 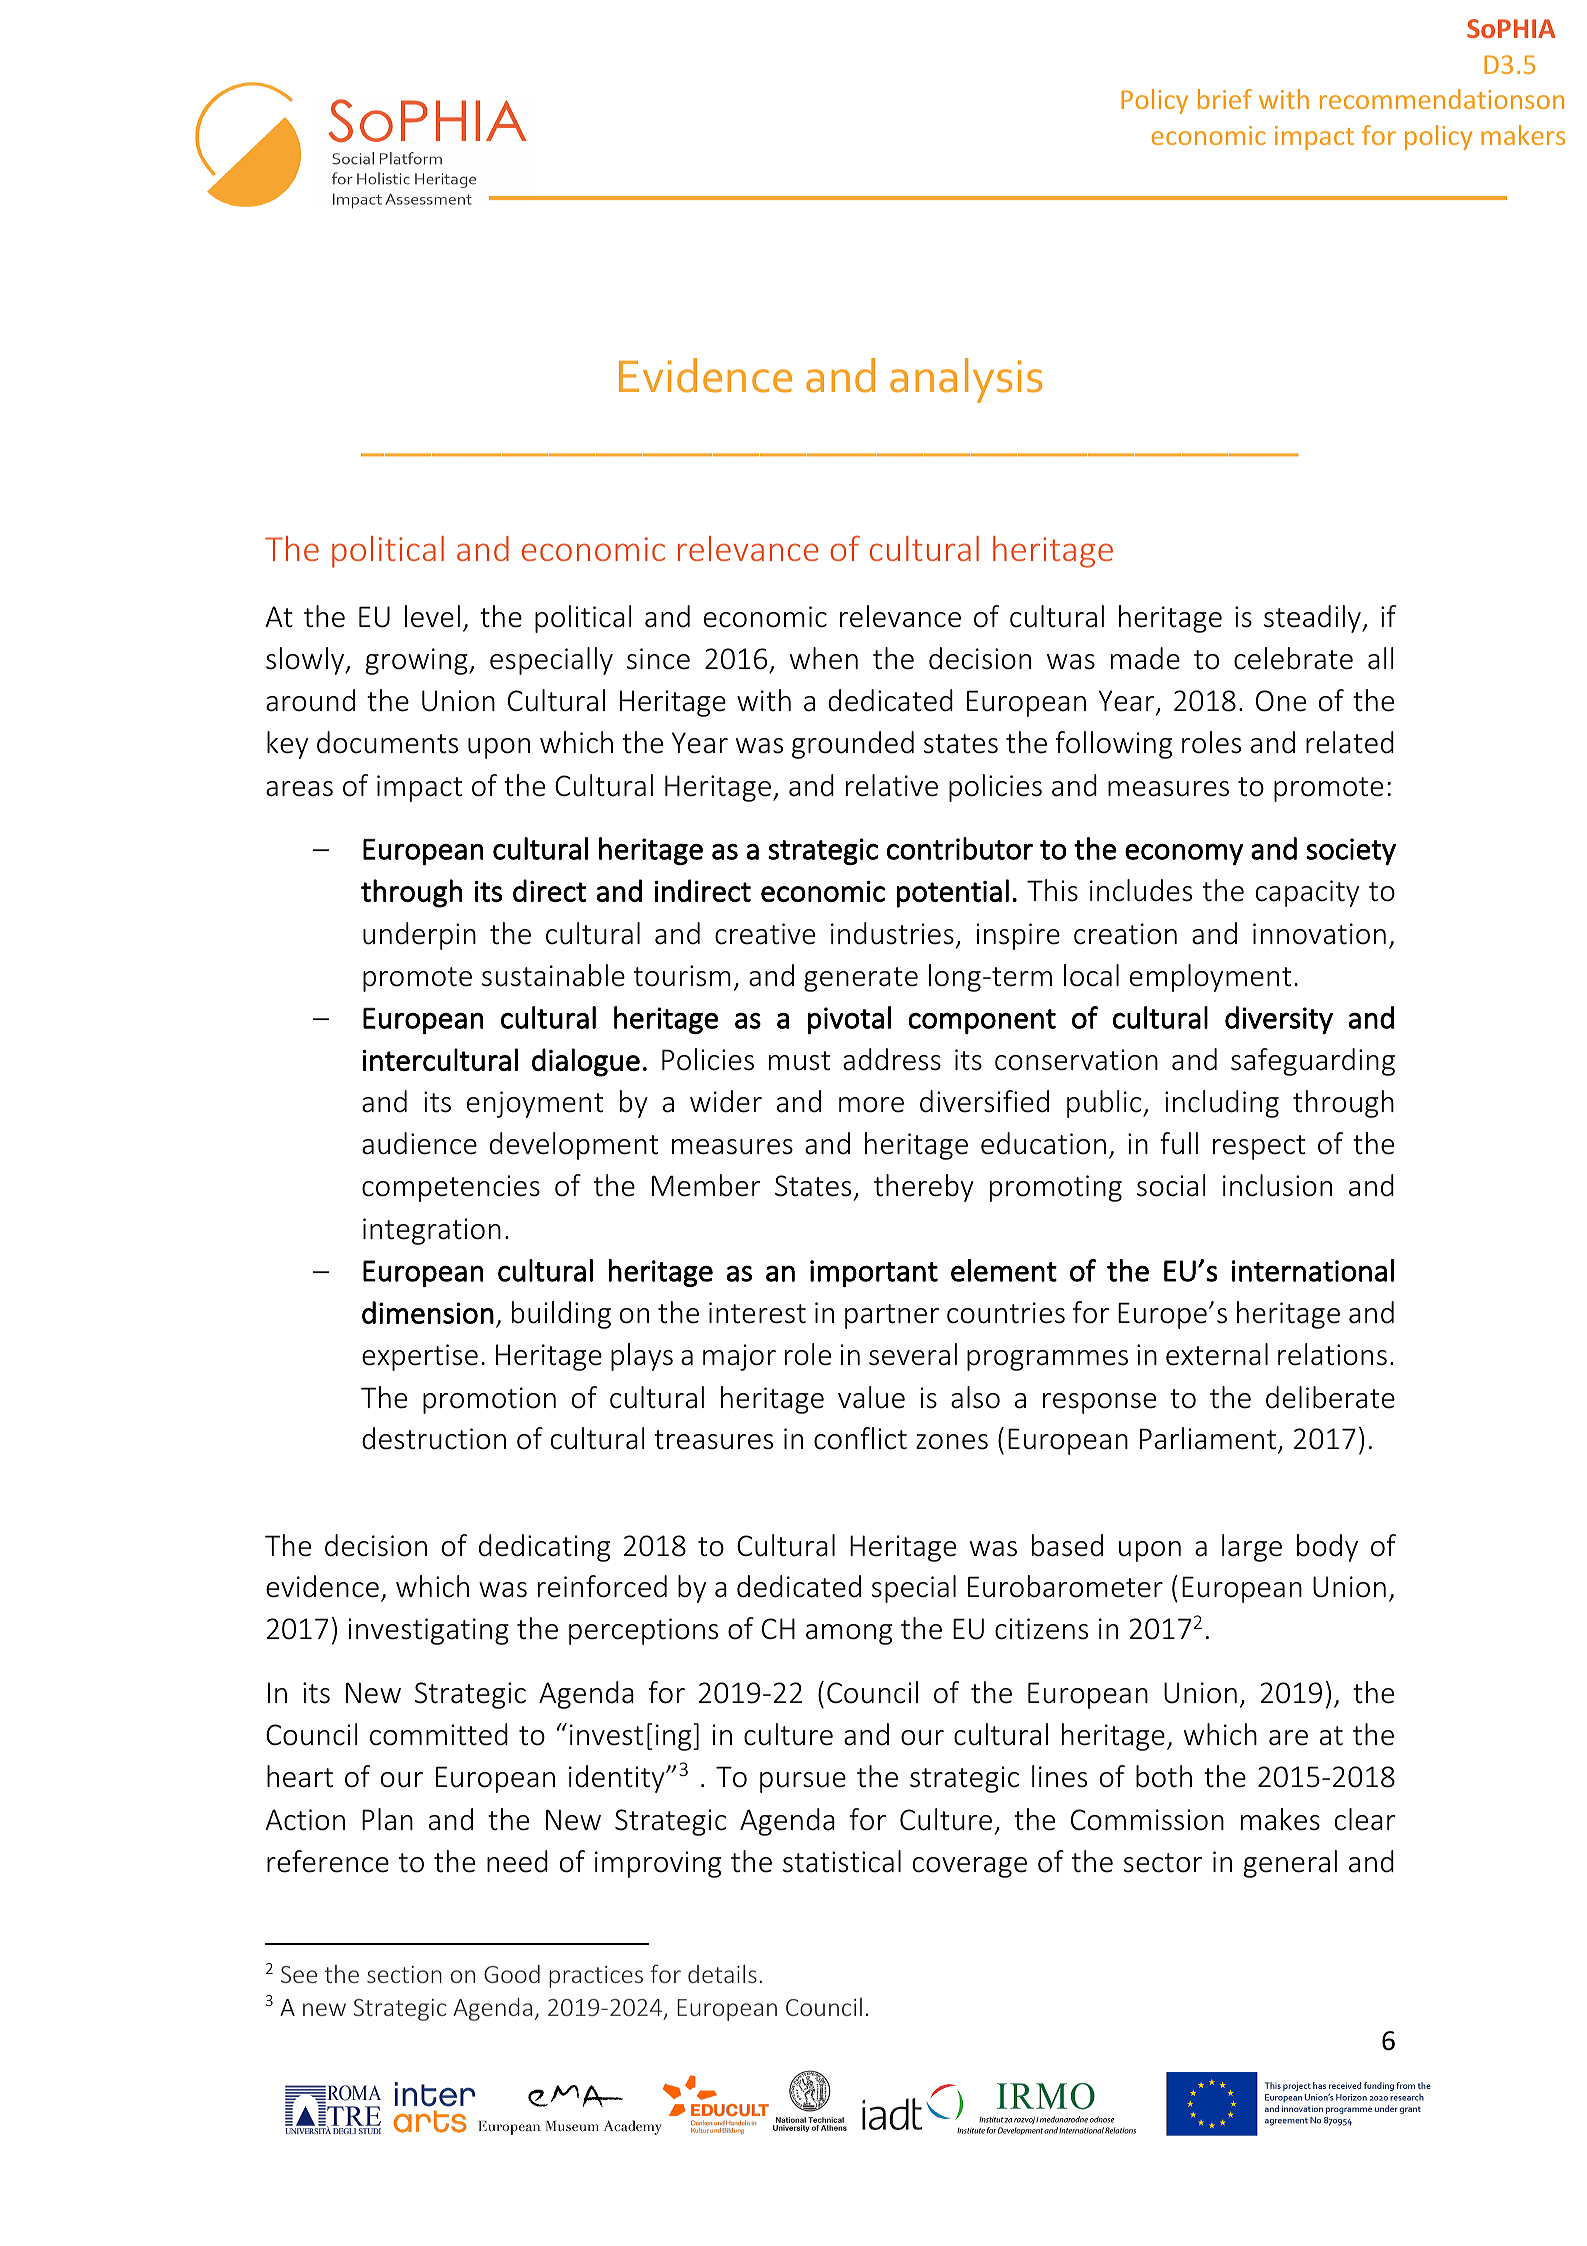 I want to click on level, so click(x=432, y=616).
